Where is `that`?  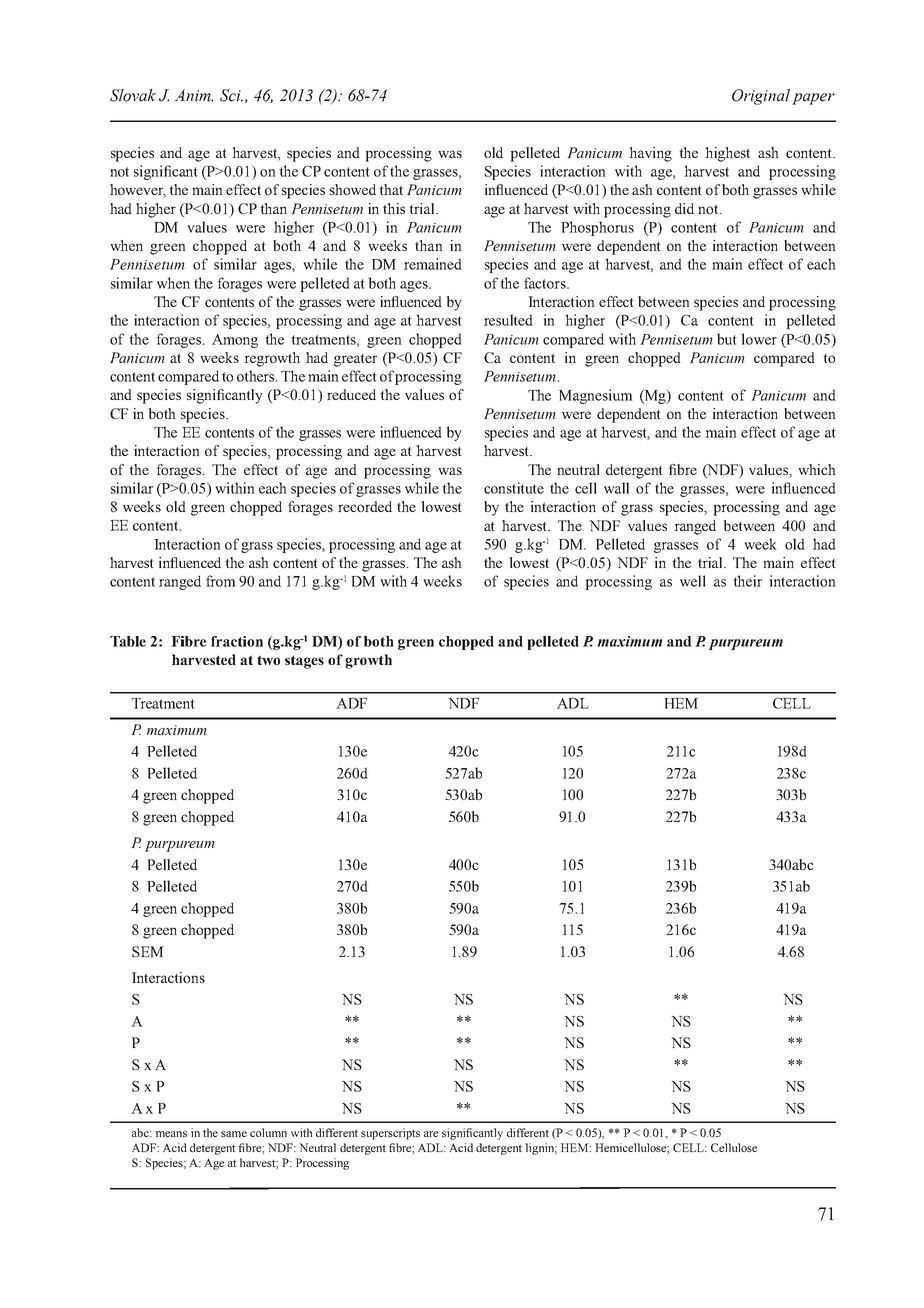
that is located at coordinates (391, 189).
